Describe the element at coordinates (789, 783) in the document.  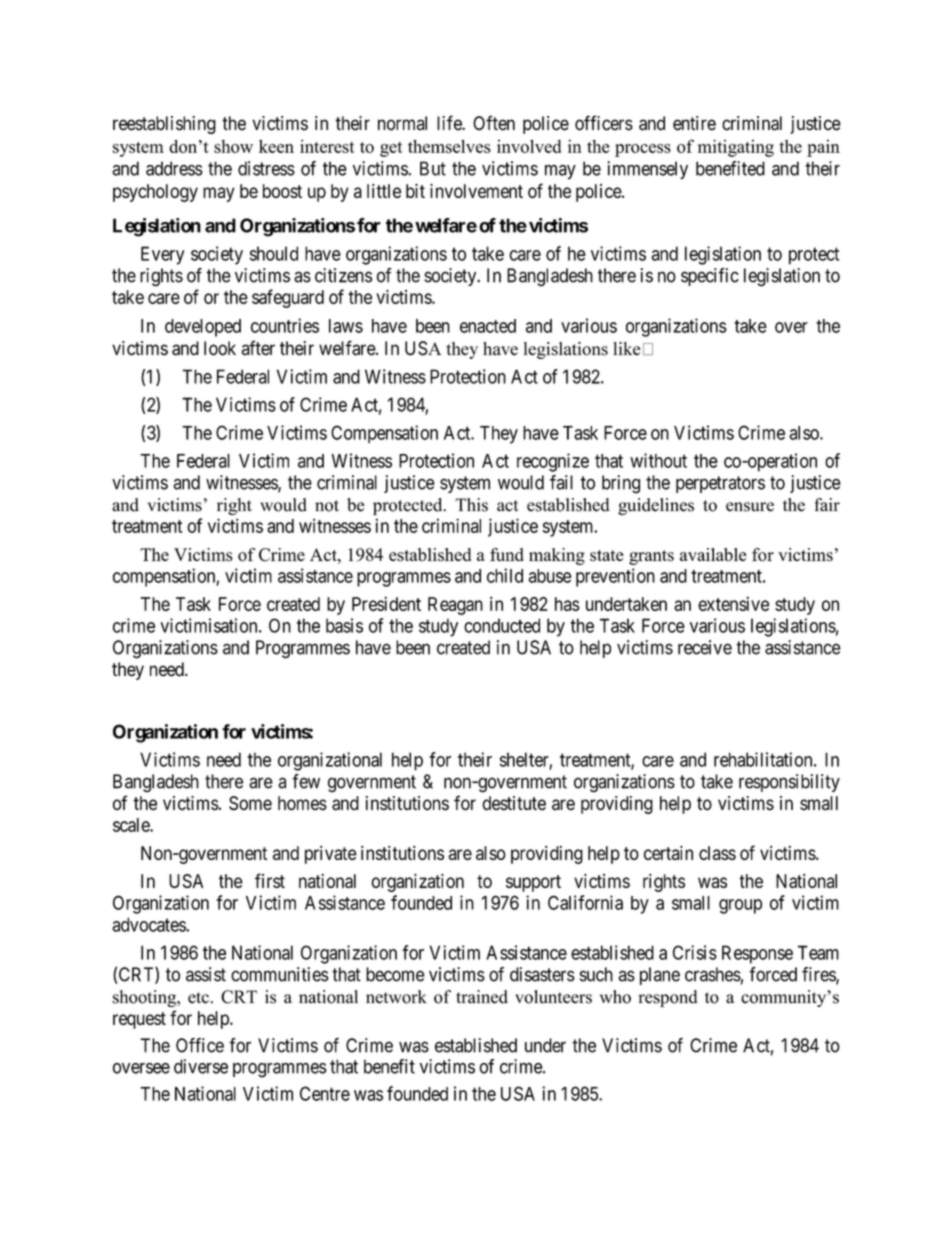
I see `responsibility` at that location.
